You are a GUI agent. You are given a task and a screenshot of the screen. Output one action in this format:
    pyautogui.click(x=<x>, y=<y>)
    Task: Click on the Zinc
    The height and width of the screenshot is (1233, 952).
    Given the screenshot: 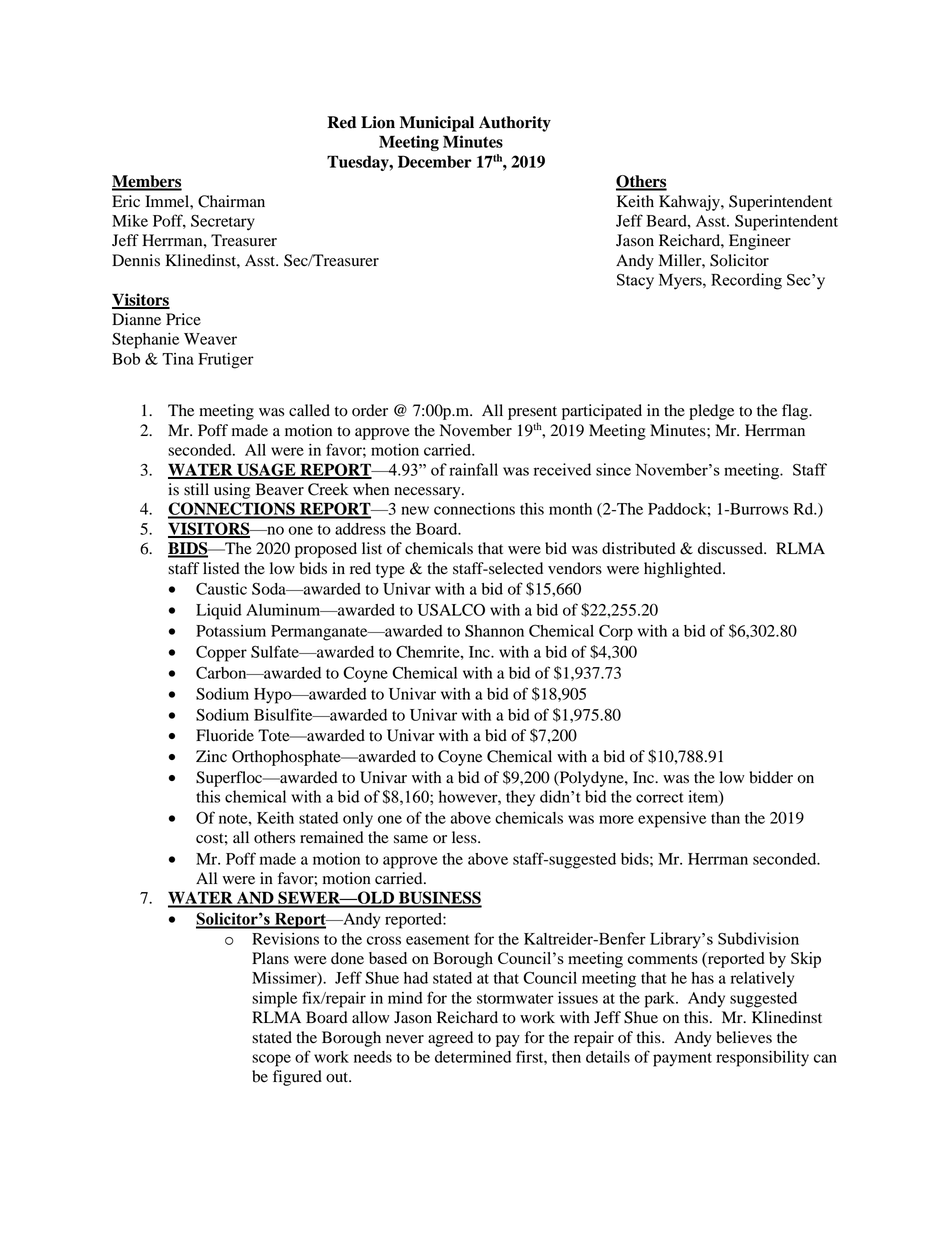 What is the action you would take?
    pyautogui.click(x=211, y=756)
